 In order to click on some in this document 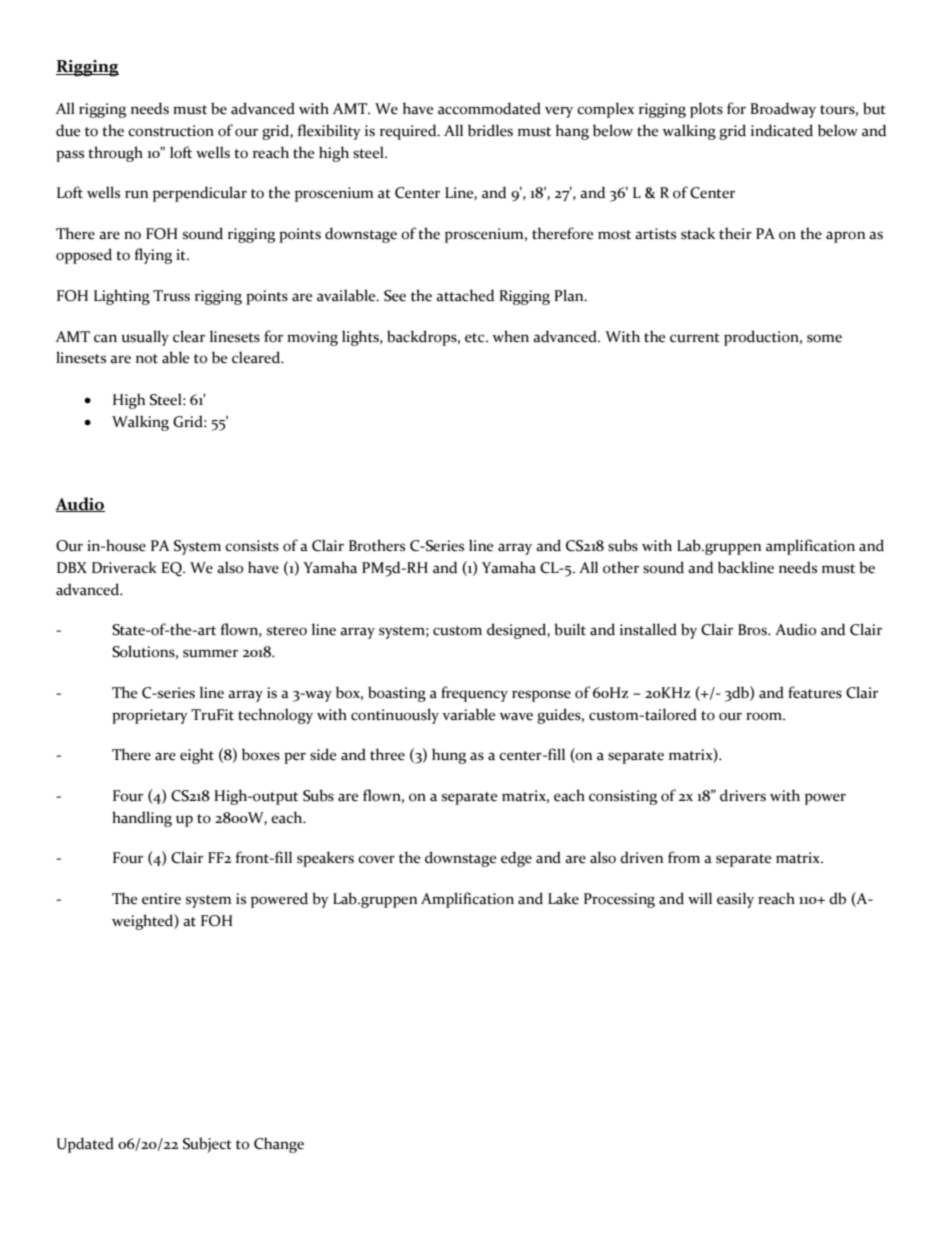, I will do `click(824, 338)`.
